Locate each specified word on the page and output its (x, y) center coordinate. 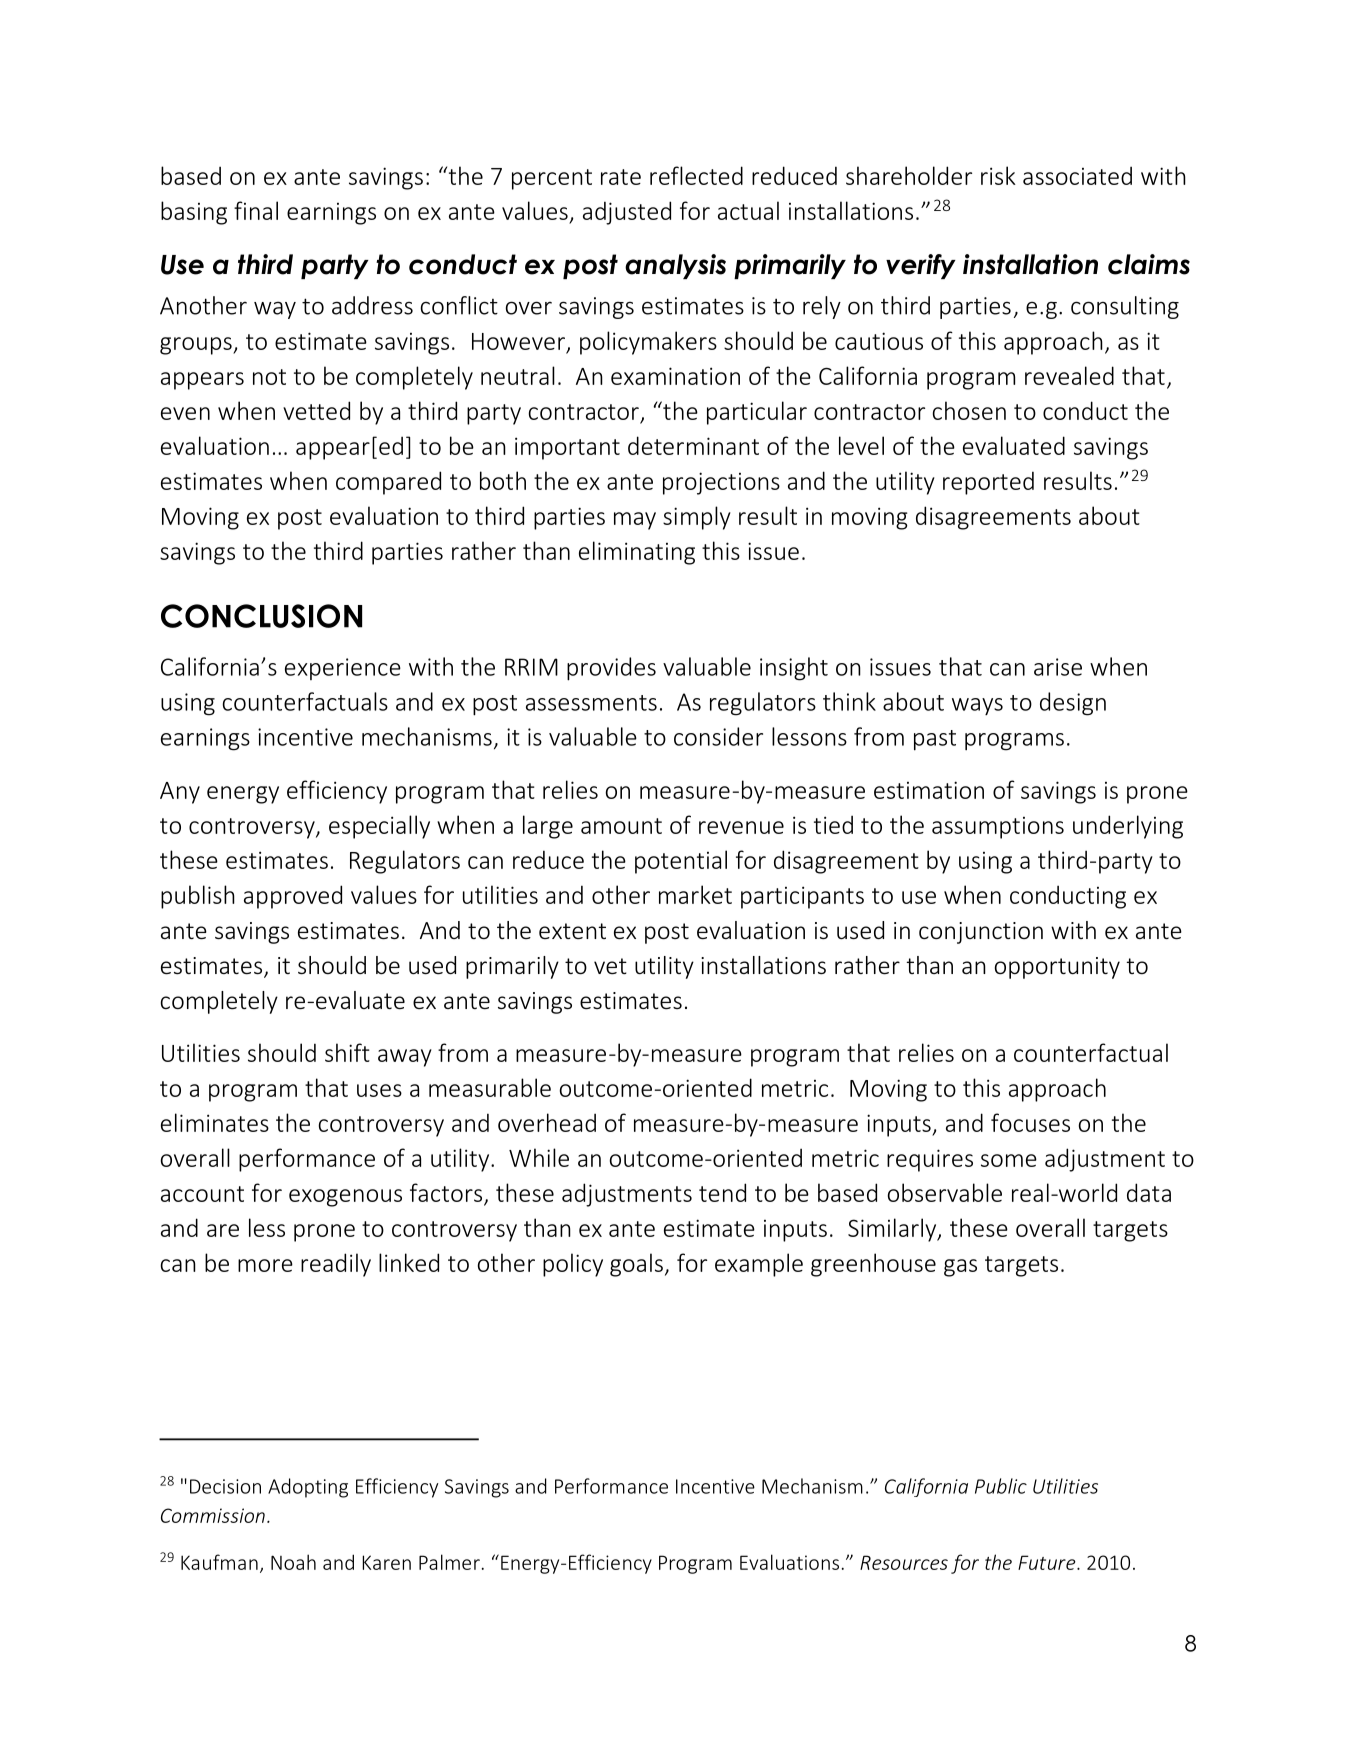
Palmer (449, 1562)
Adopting (308, 1488)
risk (998, 175)
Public (1001, 1486)
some (1009, 1160)
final (256, 210)
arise (1058, 667)
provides (611, 669)
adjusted (627, 213)
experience (343, 669)
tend (722, 1192)
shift (347, 1052)
